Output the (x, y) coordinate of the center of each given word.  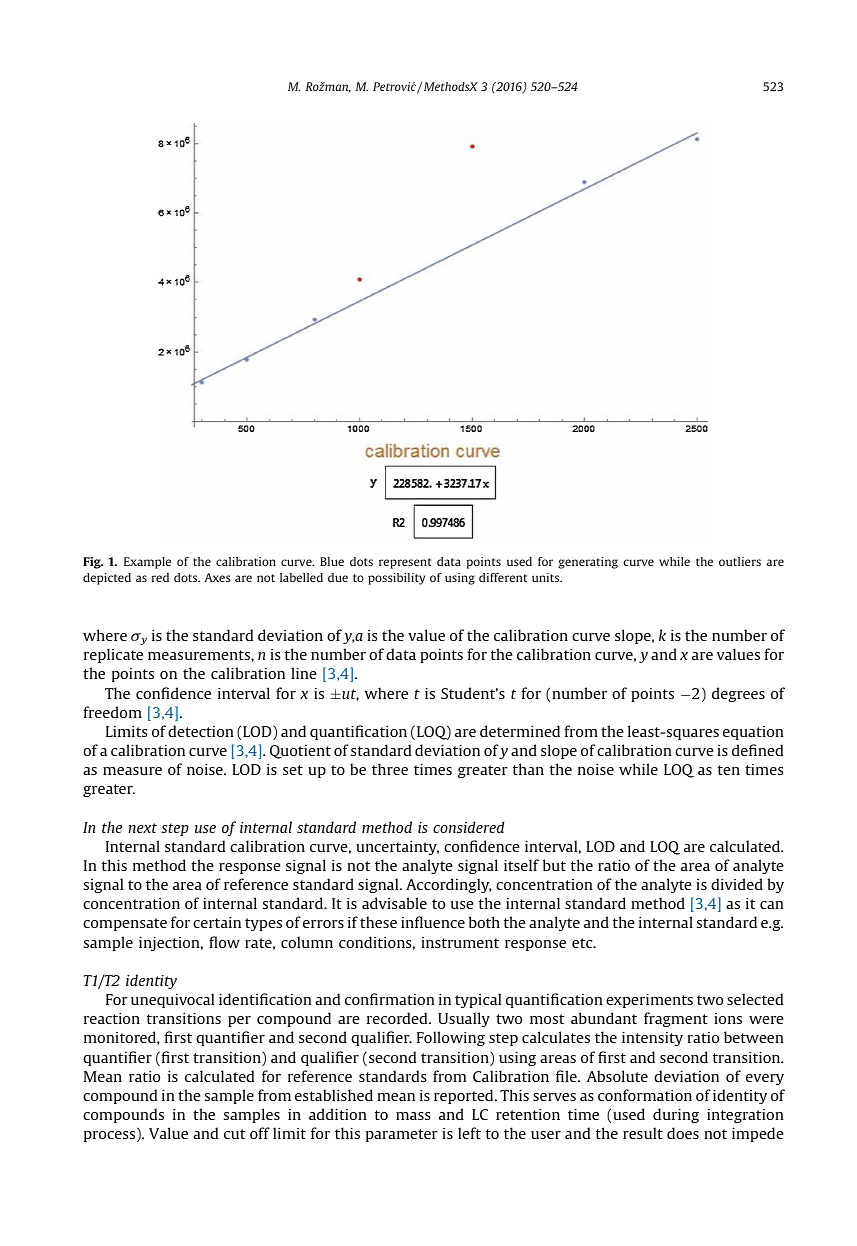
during (676, 1115)
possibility (396, 579)
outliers (740, 561)
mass (413, 1116)
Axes (217, 577)
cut (234, 1134)
